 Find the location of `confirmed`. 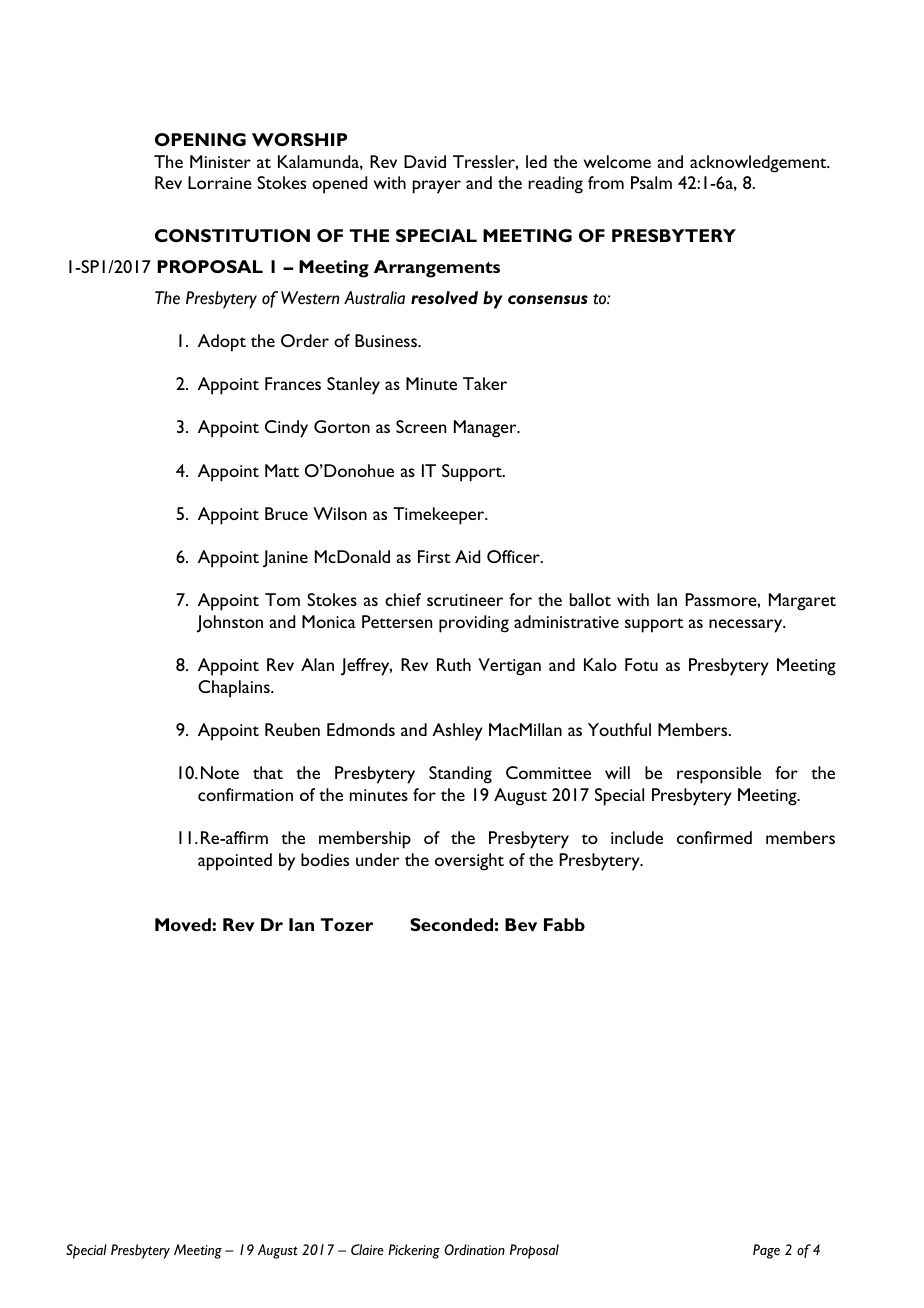

confirmed is located at coordinates (714, 837).
